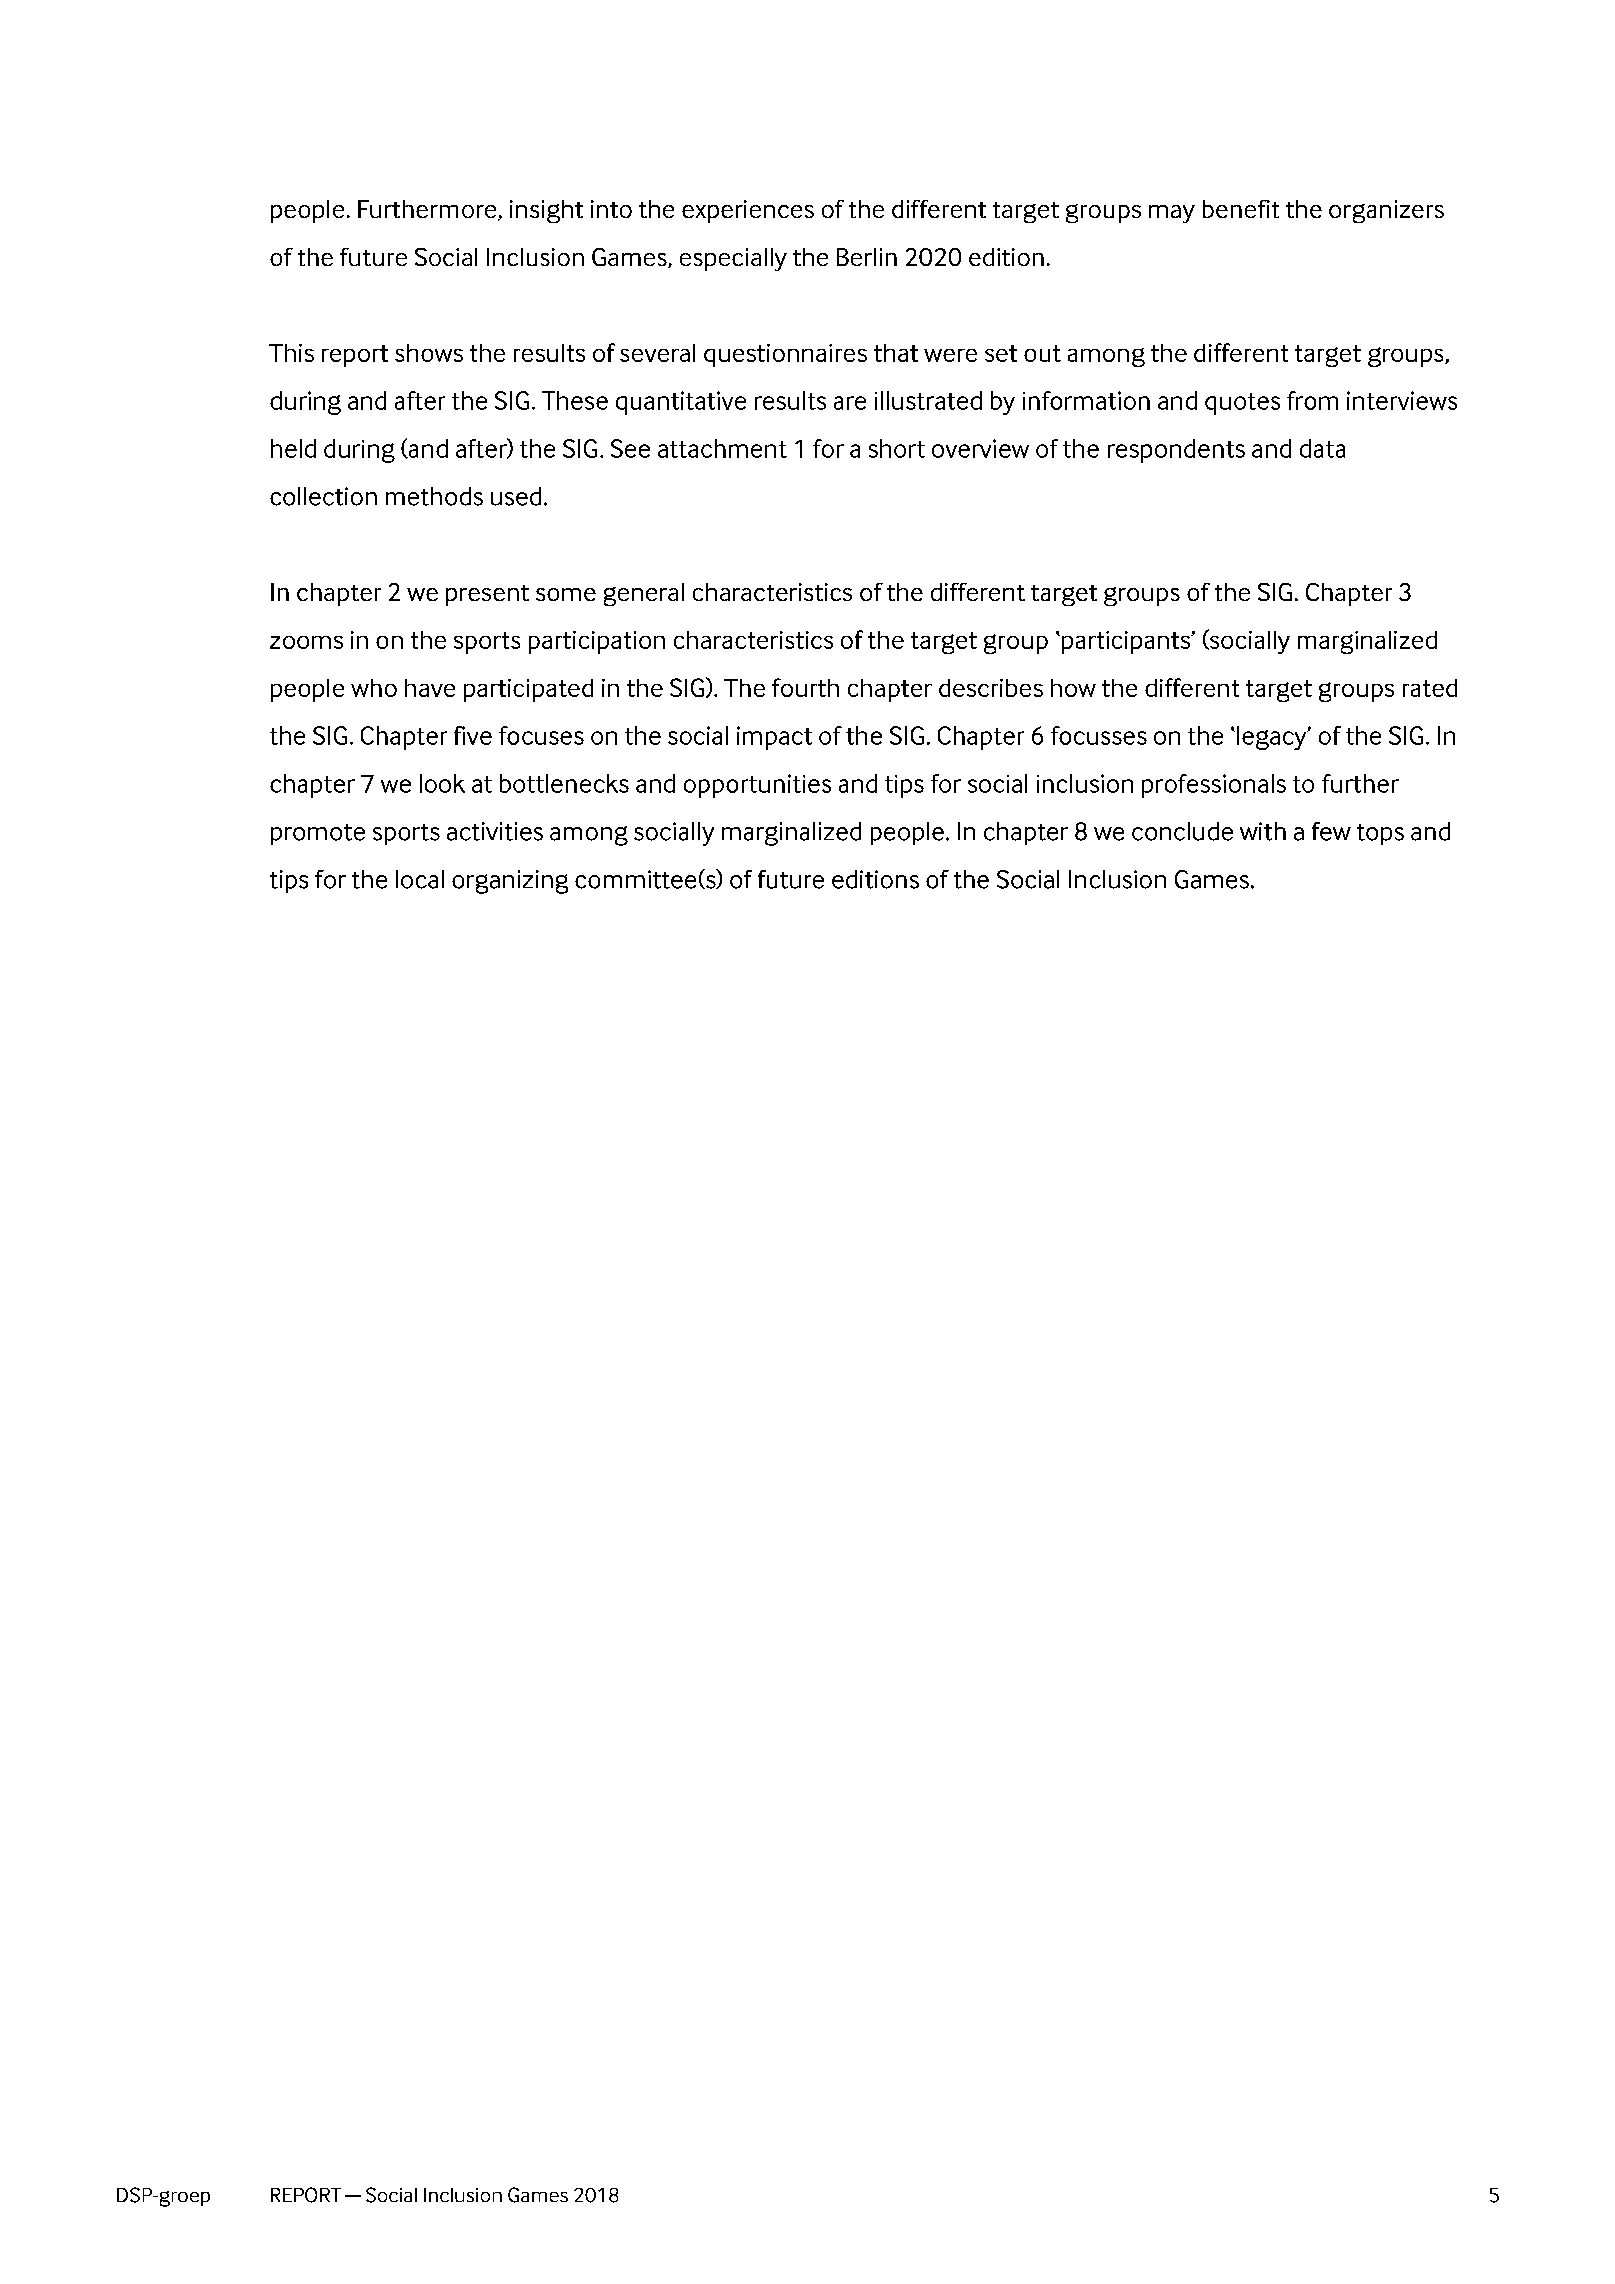  What do you see at coordinates (1127, 642) in the image?
I see `participants` at bounding box center [1127, 642].
